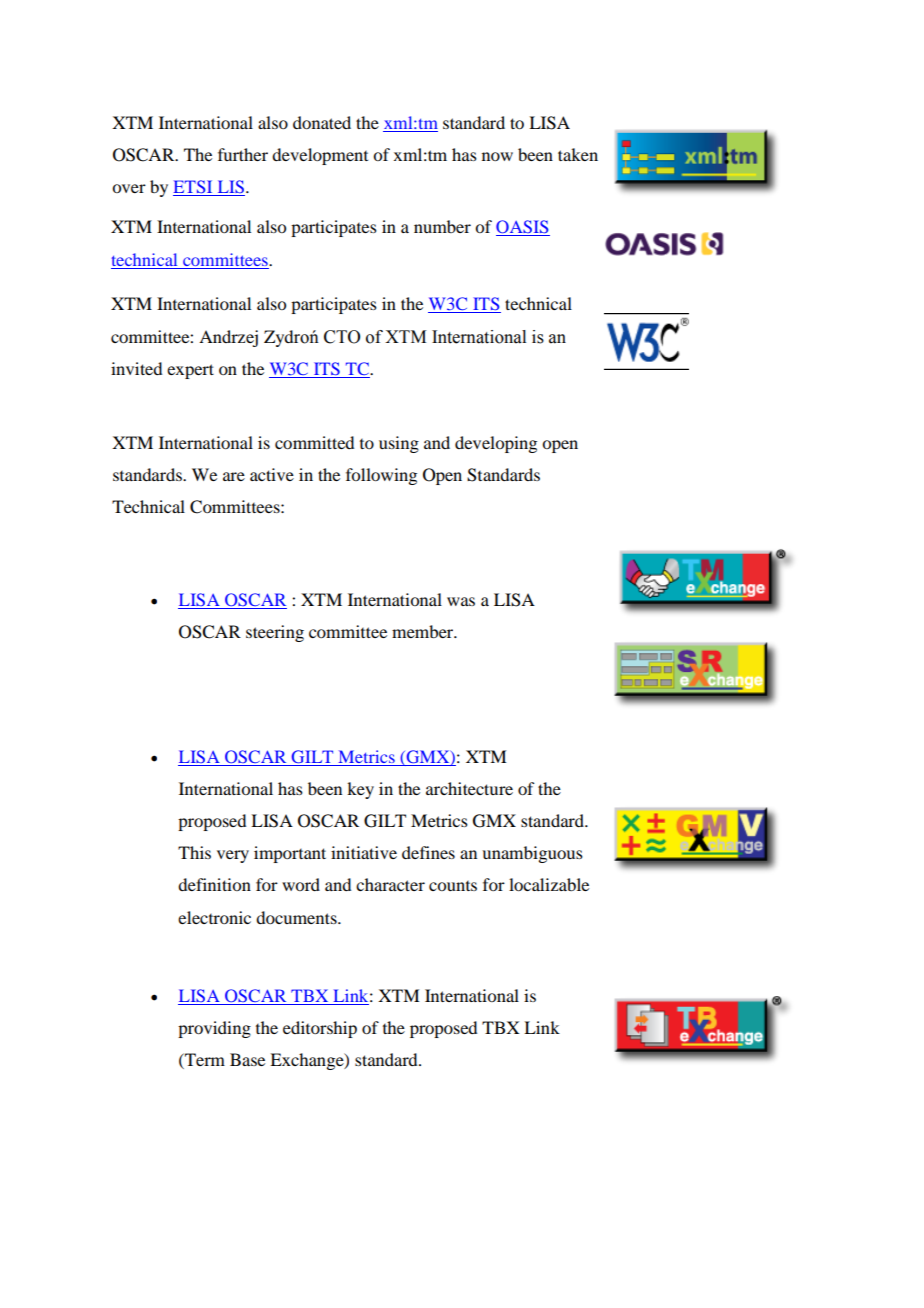 The width and height of the screenshot is (924, 1308). What do you see at coordinates (360, 790) in the screenshot?
I see `key` at bounding box center [360, 790].
